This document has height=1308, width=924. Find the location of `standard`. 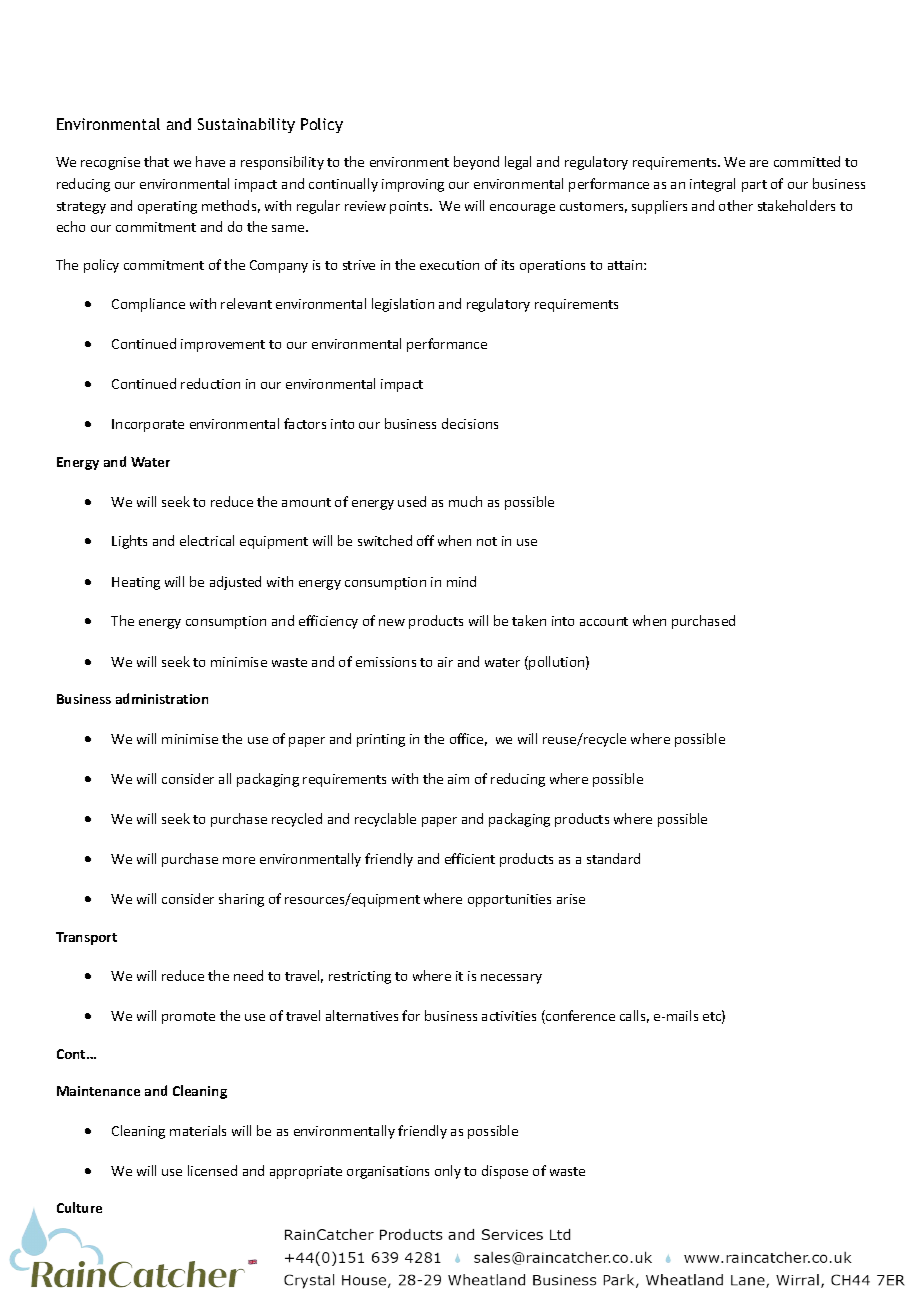

standard is located at coordinates (613, 858).
